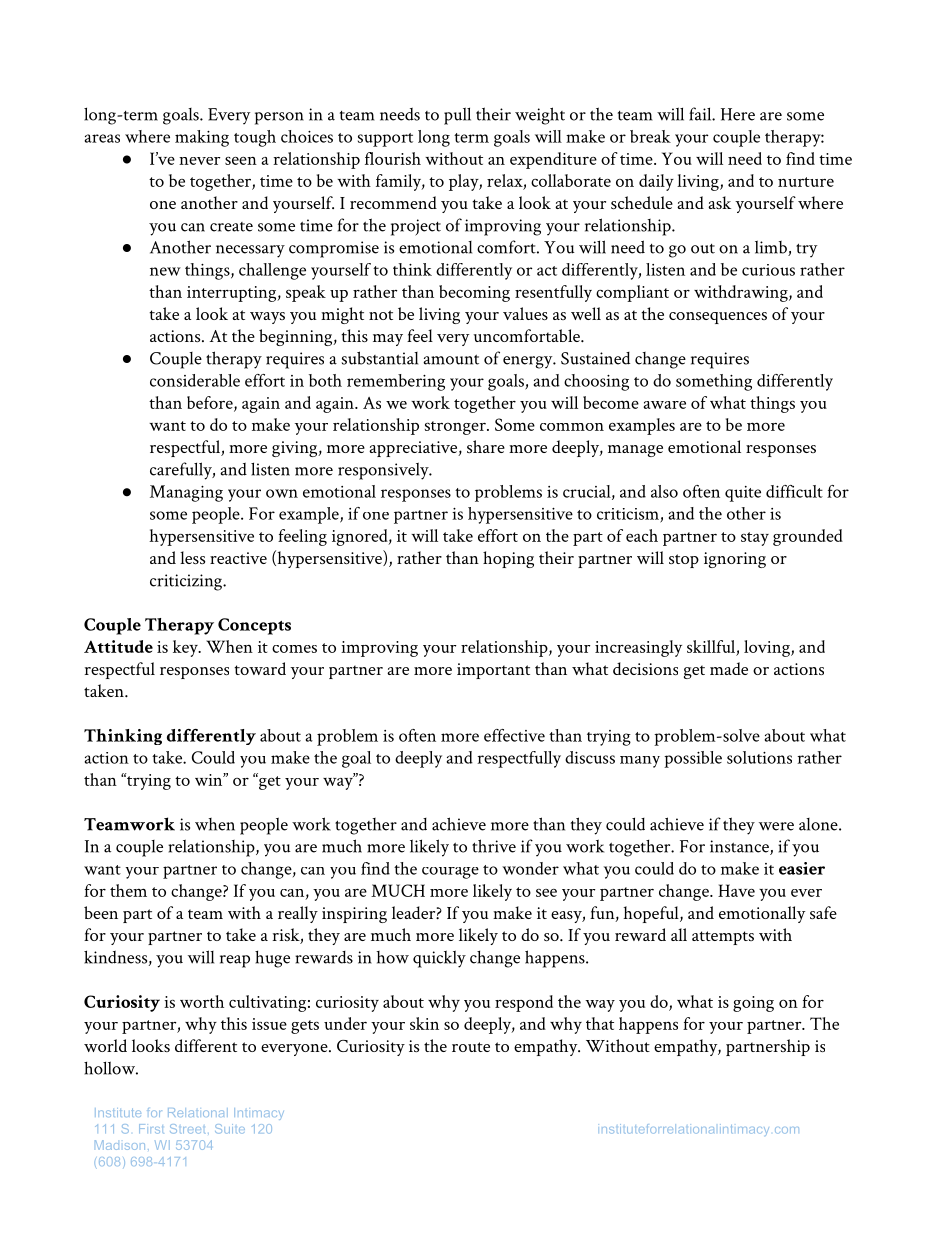  What do you see at coordinates (187, 1129) in the screenshot?
I see `Street` at bounding box center [187, 1129].
